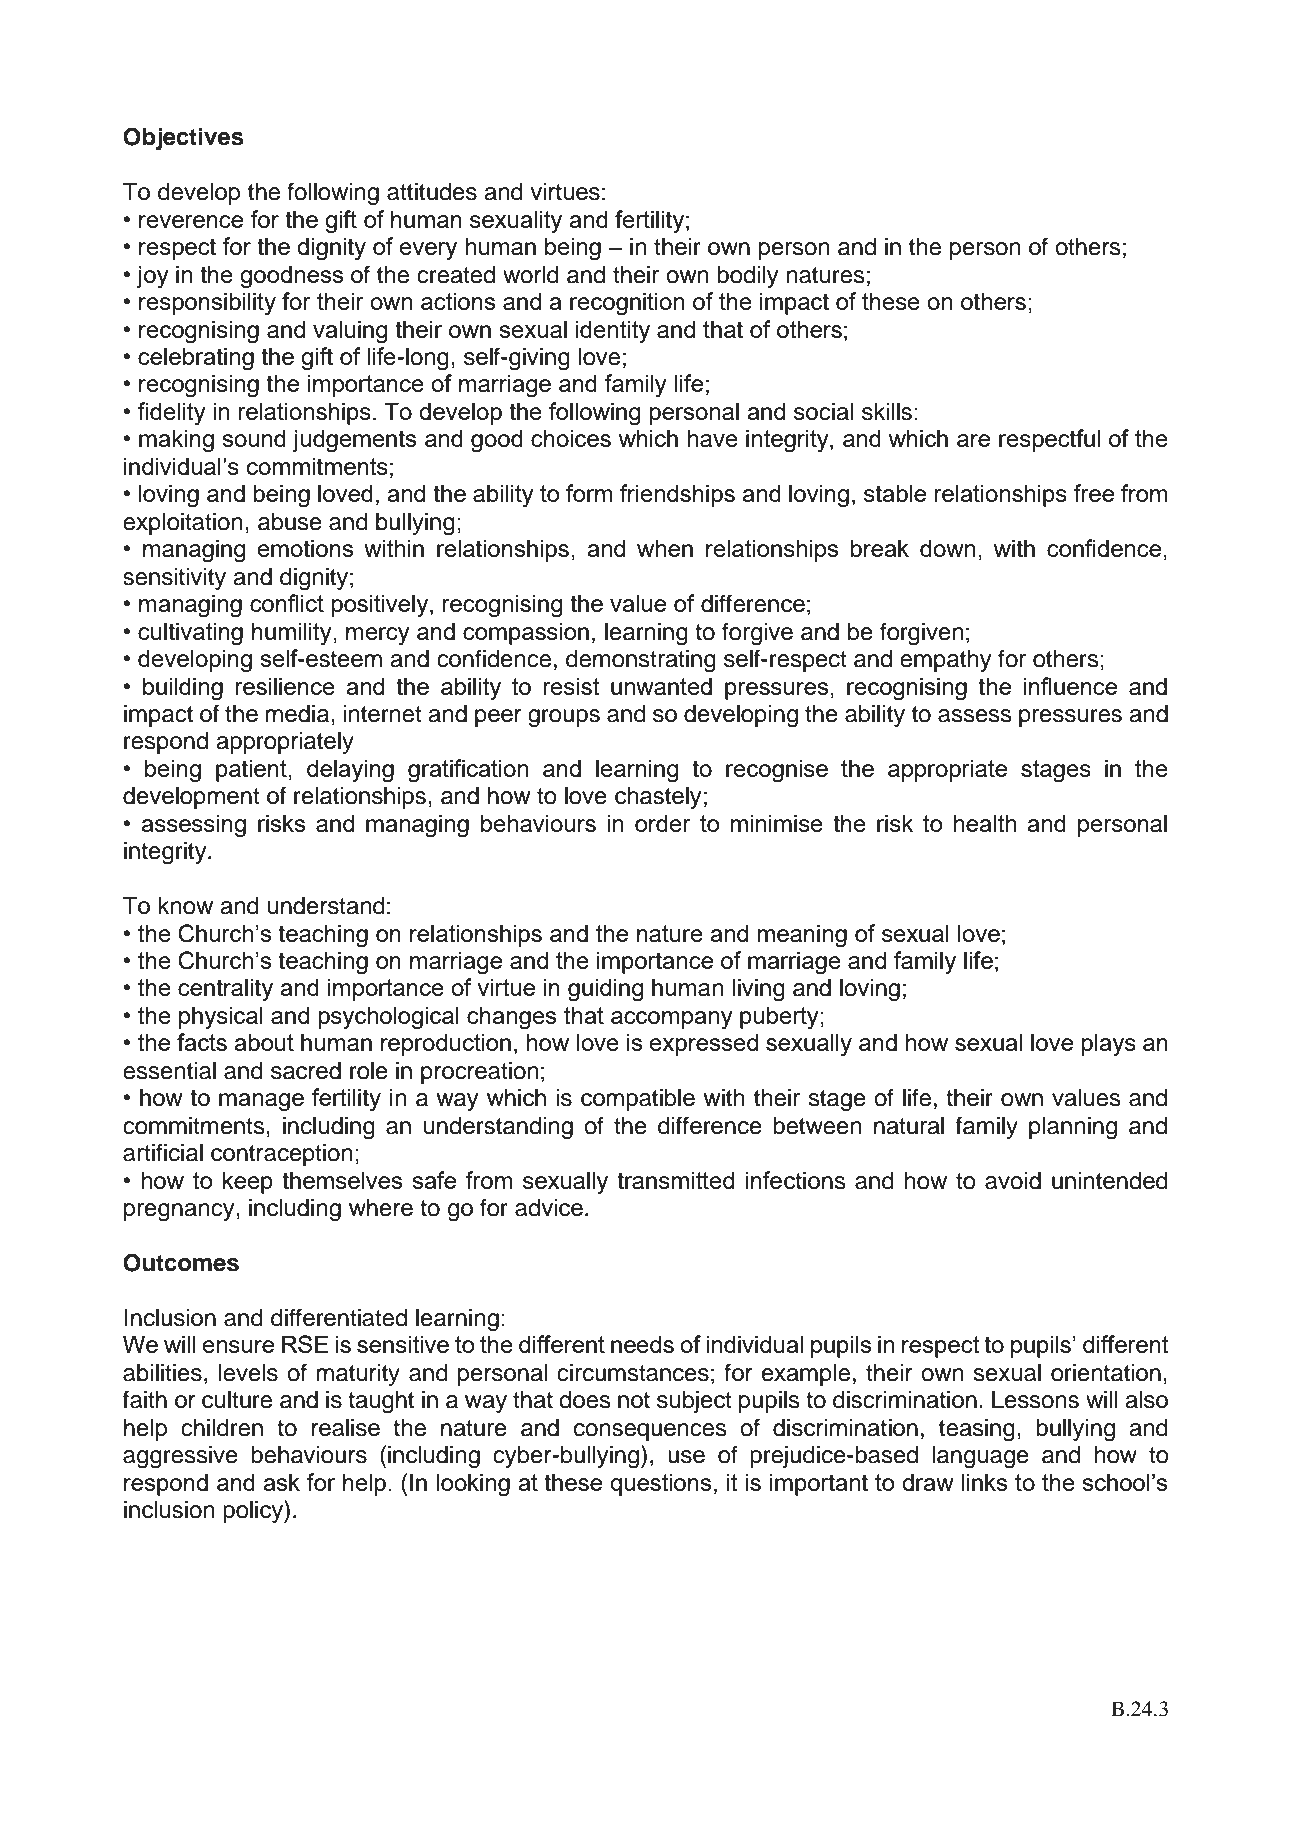 The image size is (1292, 1827). Describe the element at coordinates (981, 1457) in the image. I see `language` at that location.
